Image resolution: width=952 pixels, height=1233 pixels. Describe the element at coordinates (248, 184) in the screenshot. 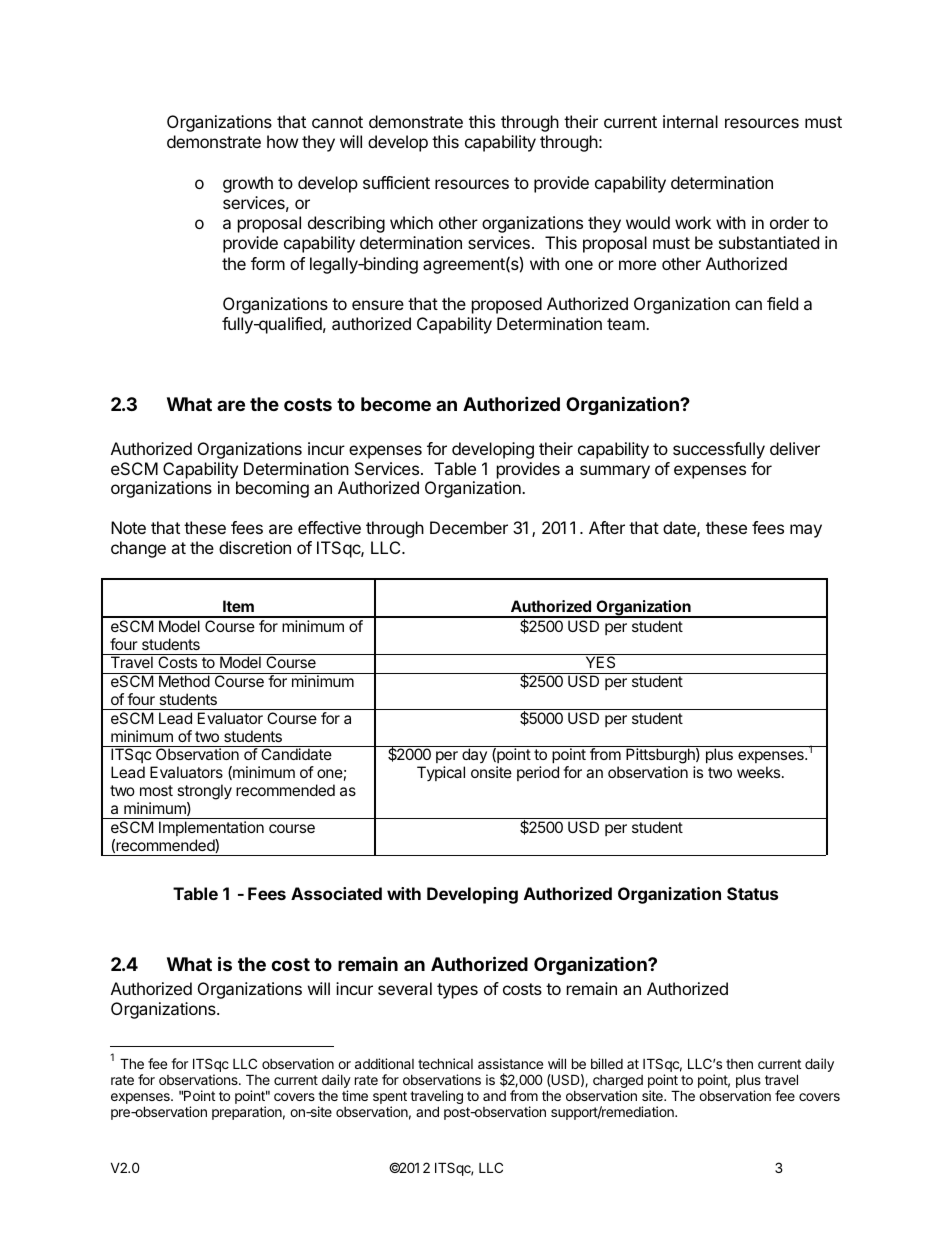

I see `growth` at that location.
